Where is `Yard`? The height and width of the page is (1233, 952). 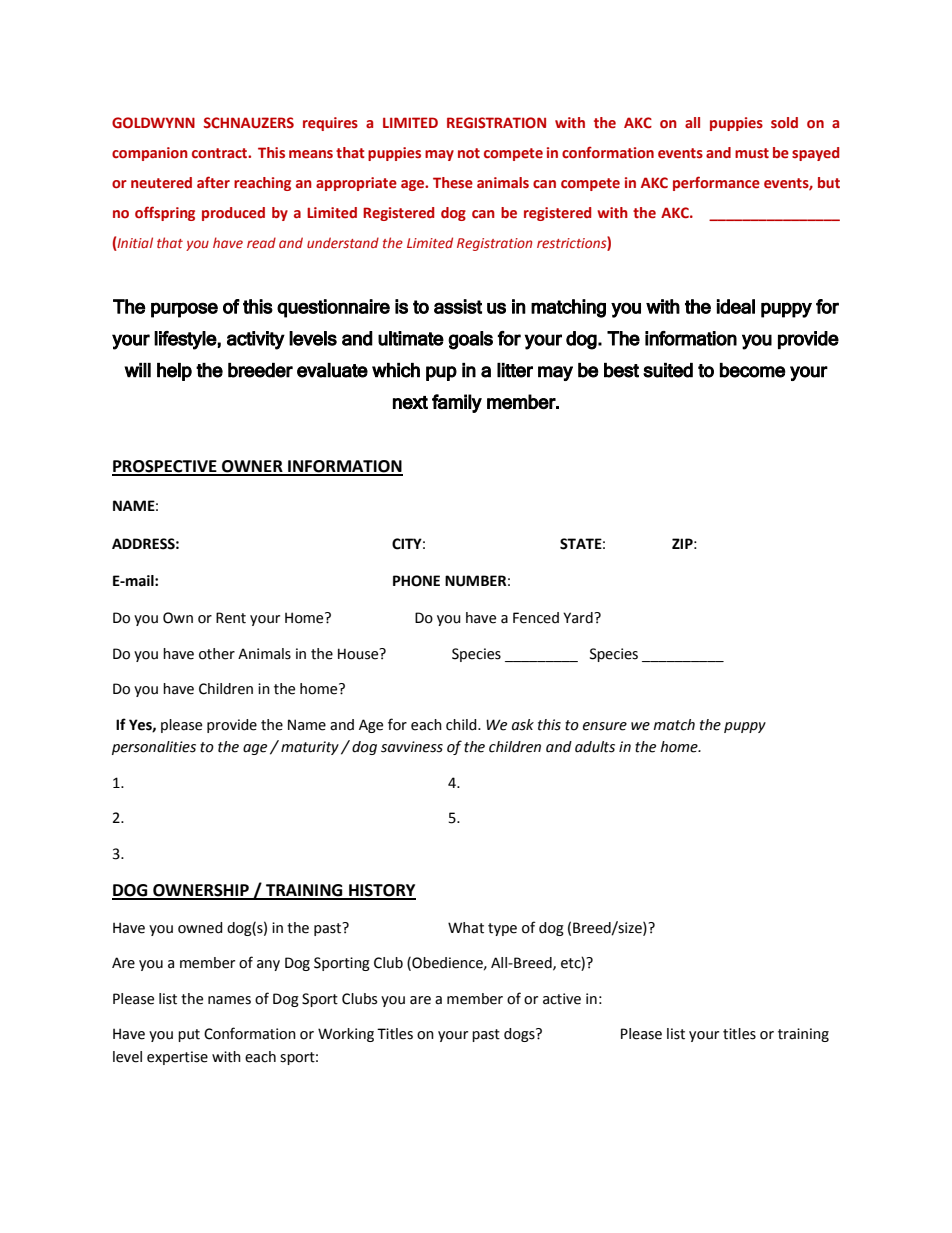
Yard is located at coordinates (579, 618).
